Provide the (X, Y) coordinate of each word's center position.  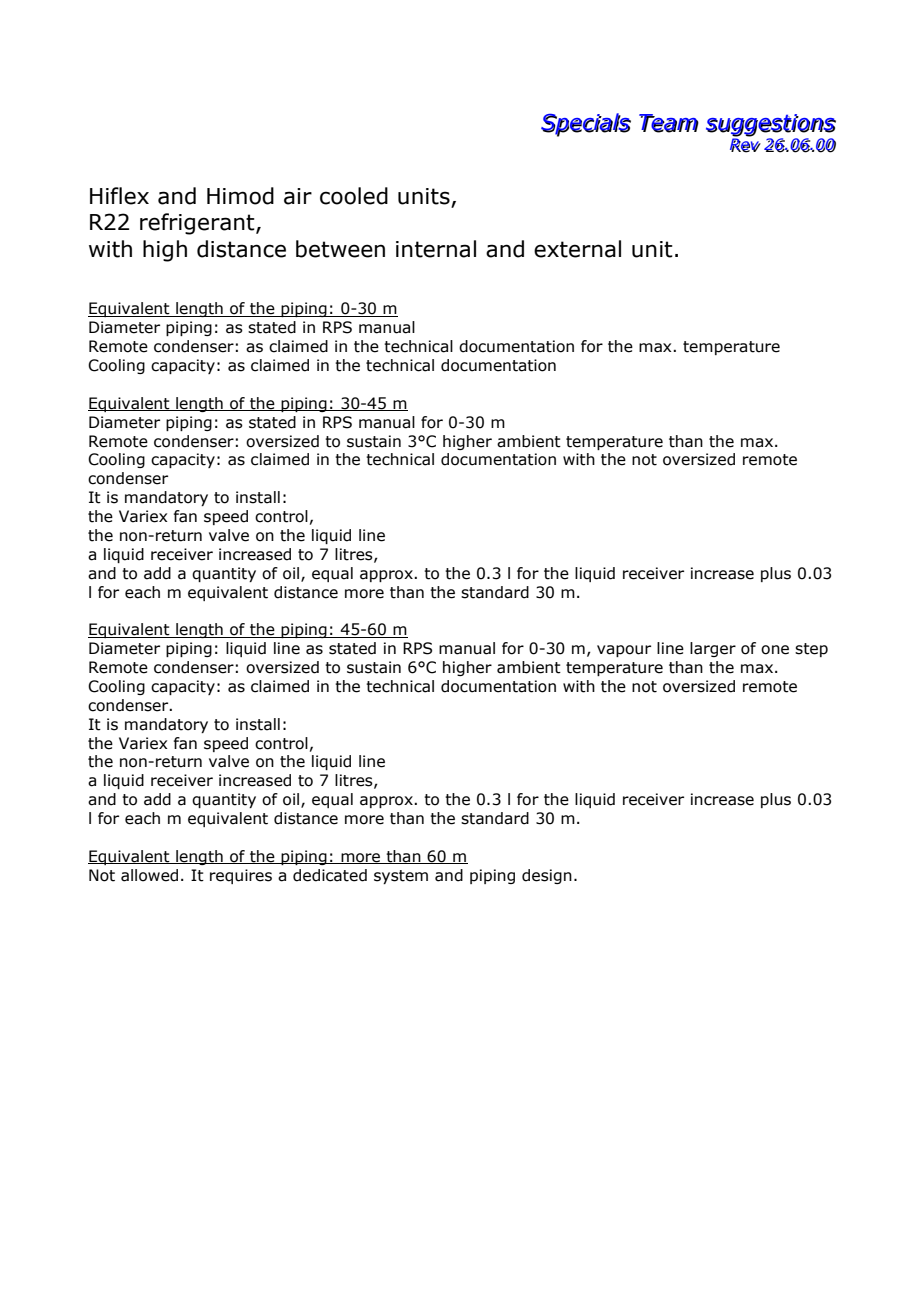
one (775, 650)
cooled (354, 196)
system (401, 877)
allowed (149, 875)
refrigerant (198, 224)
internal (436, 249)
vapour (624, 651)
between (340, 249)
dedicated (330, 875)
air (298, 196)
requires (241, 876)
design (547, 876)
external (577, 249)
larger (713, 649)
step (811, 650)
